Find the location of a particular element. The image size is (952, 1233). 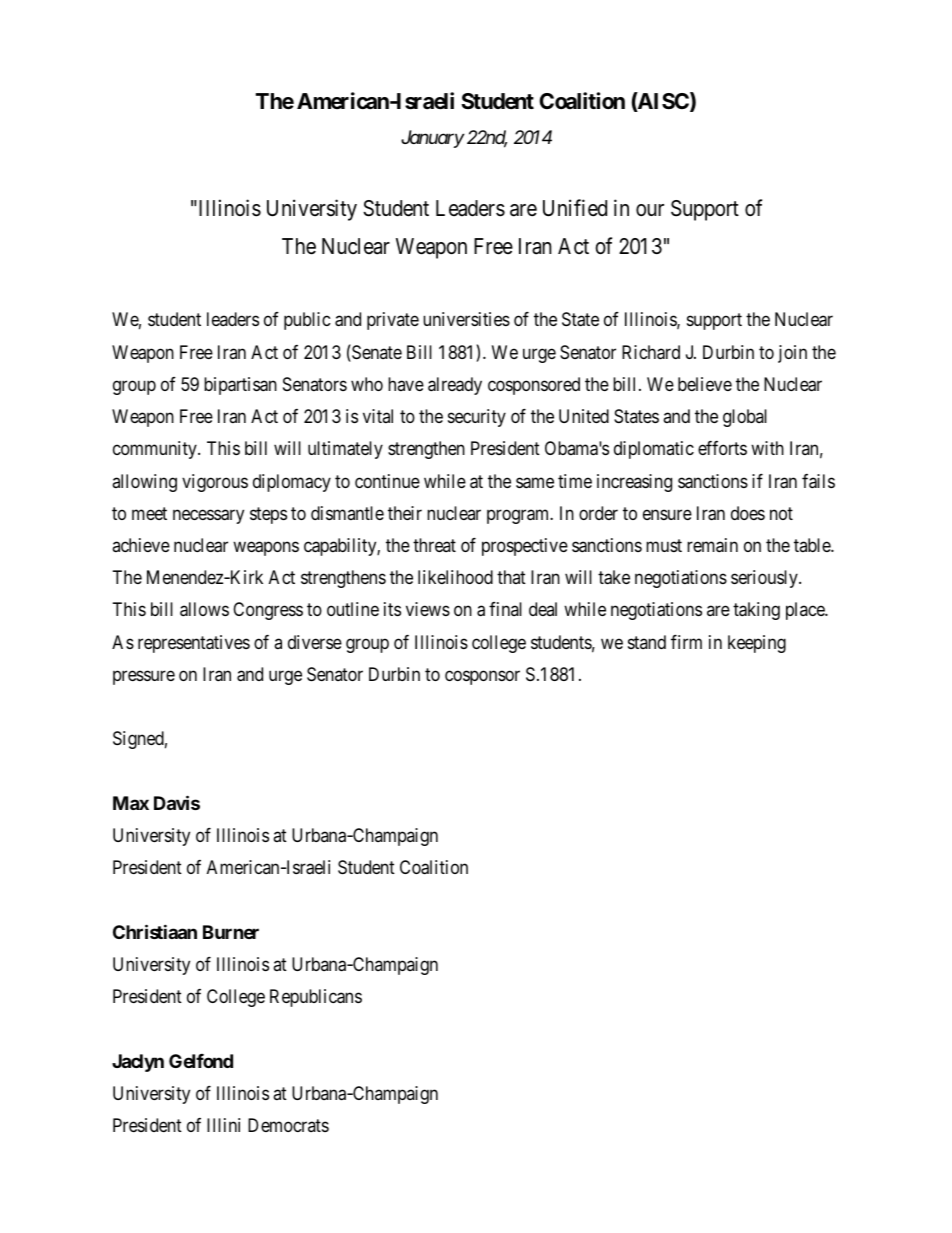

Unified is located at coordinates (575, 208).
